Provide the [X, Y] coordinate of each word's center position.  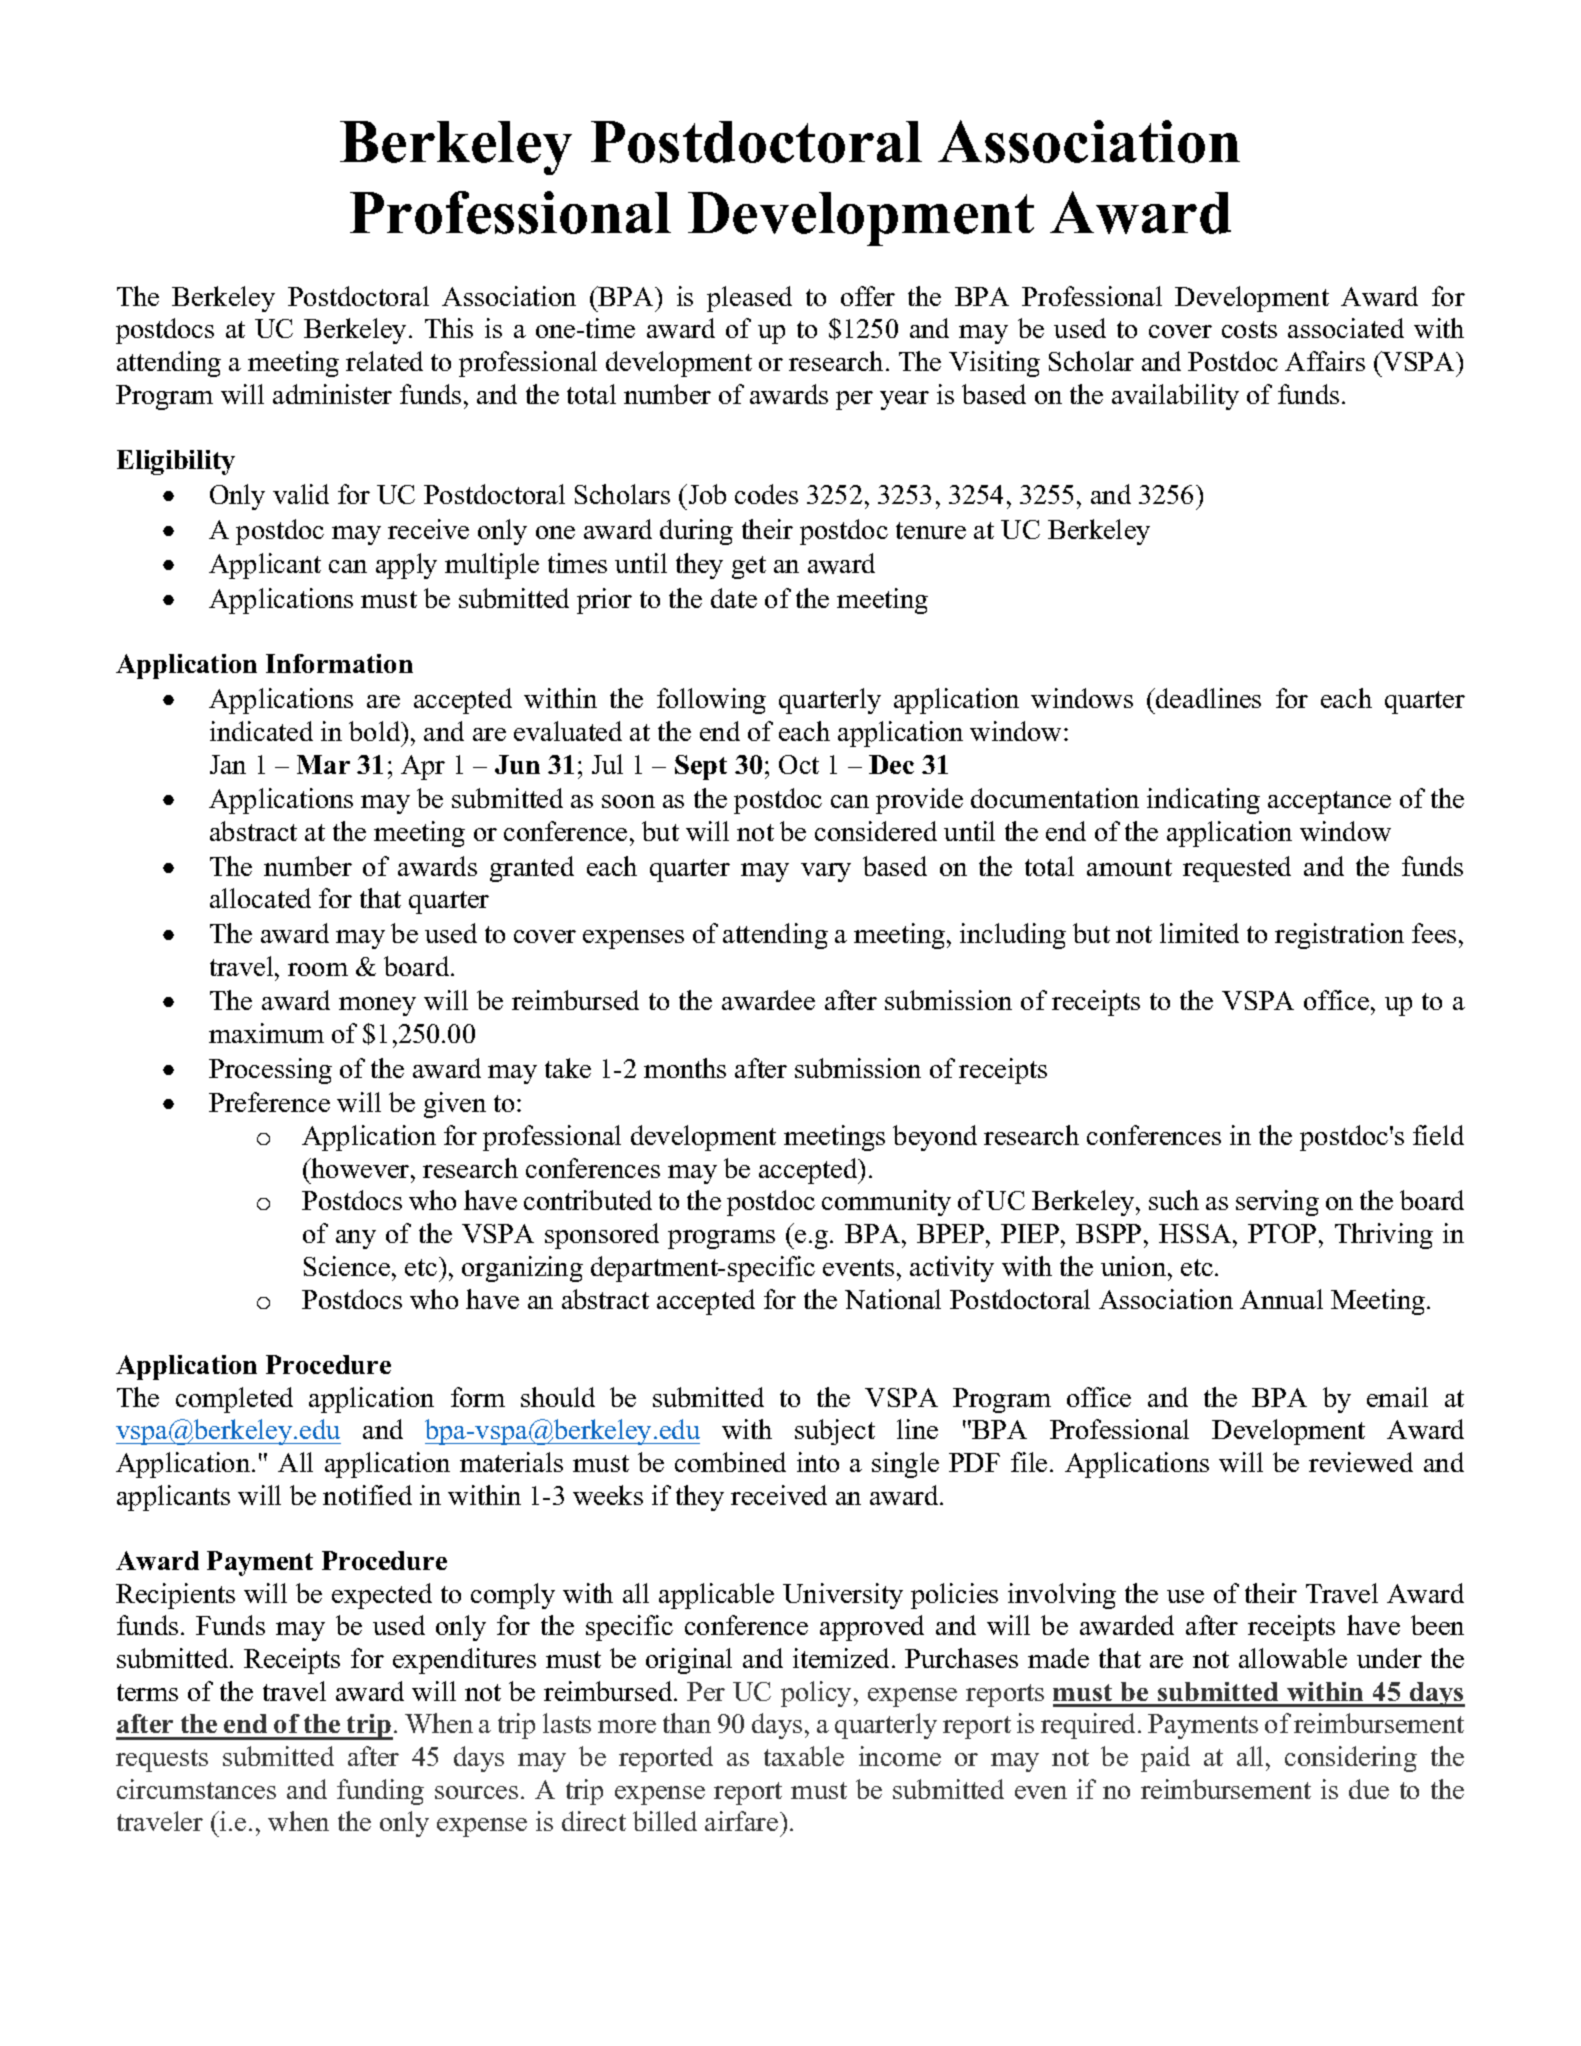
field [1438, 1135]
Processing [270, 1071]
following [711, 701]
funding [380, 1792]
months [685, 1068]
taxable [804, 1756]
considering [1351, 1759]
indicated [261, 731]
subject [835, 1432]
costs [1249, 329]
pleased [749, 299]
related [384, 361]
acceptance [1329, 802]
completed [234, 1400]
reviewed [1361, 1462]
